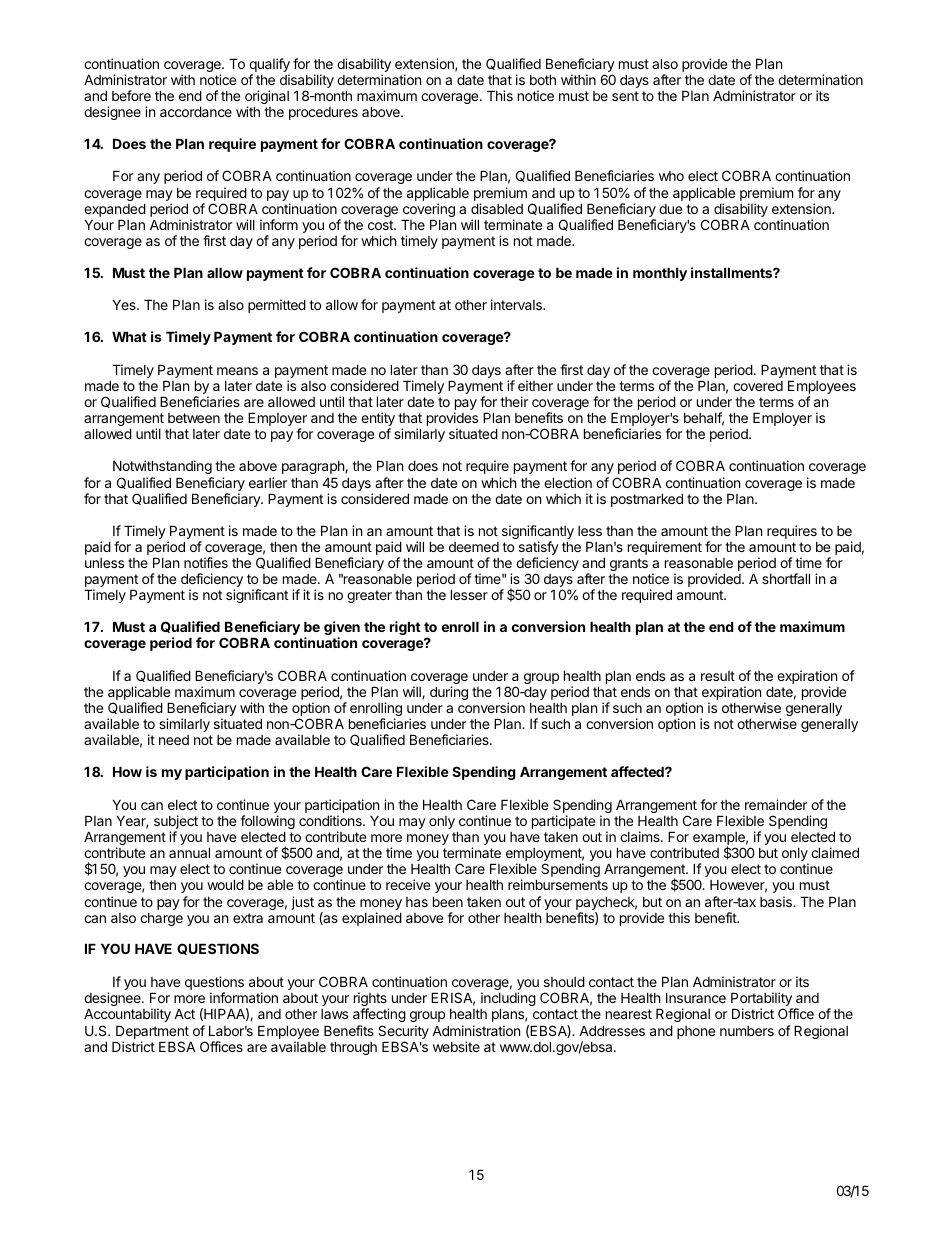 This screenshot has height=1233, width=952. I want to click on Department, so click(152, 1032).
